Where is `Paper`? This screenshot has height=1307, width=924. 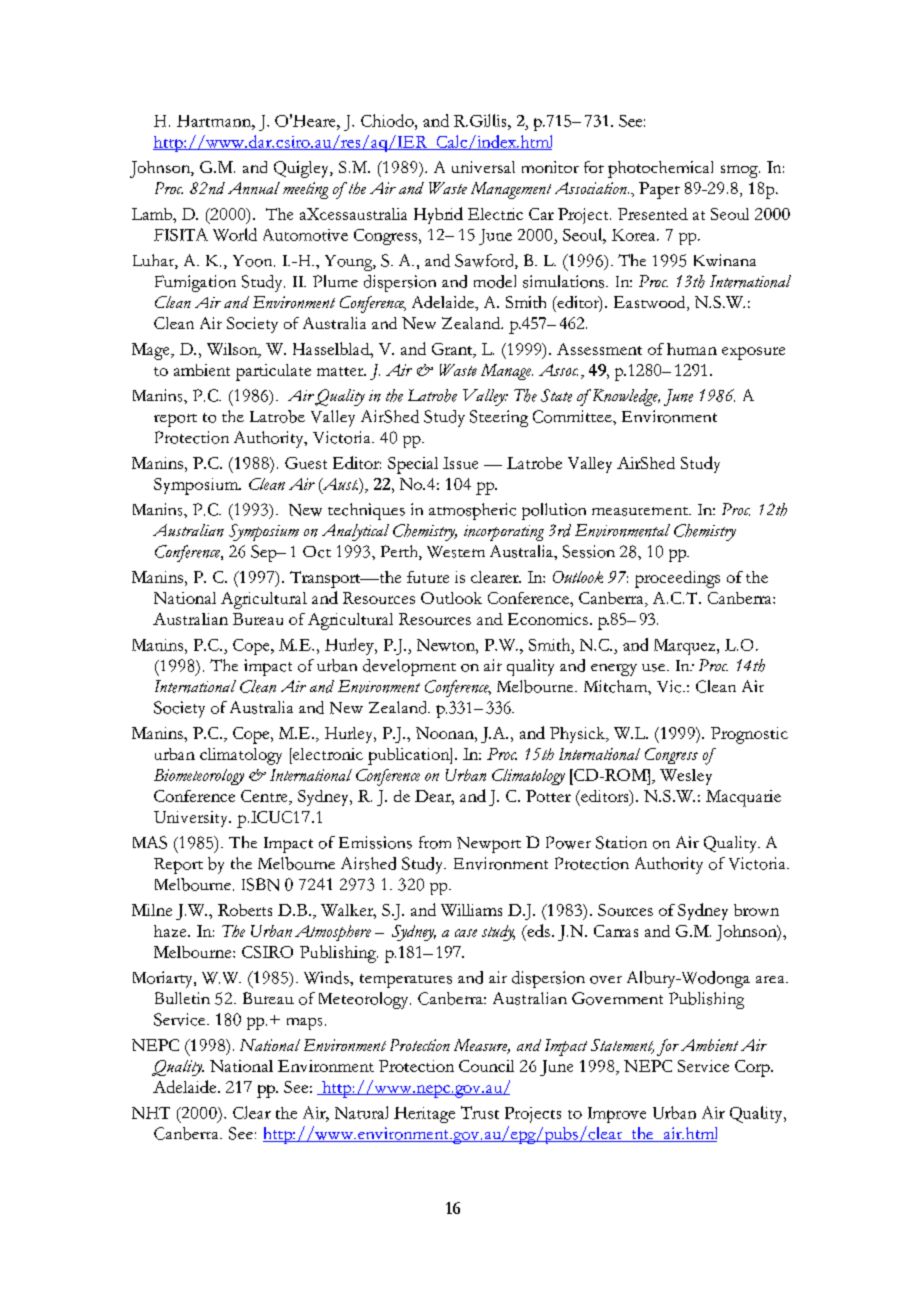
Paper is located at coordinates (659, 190).
